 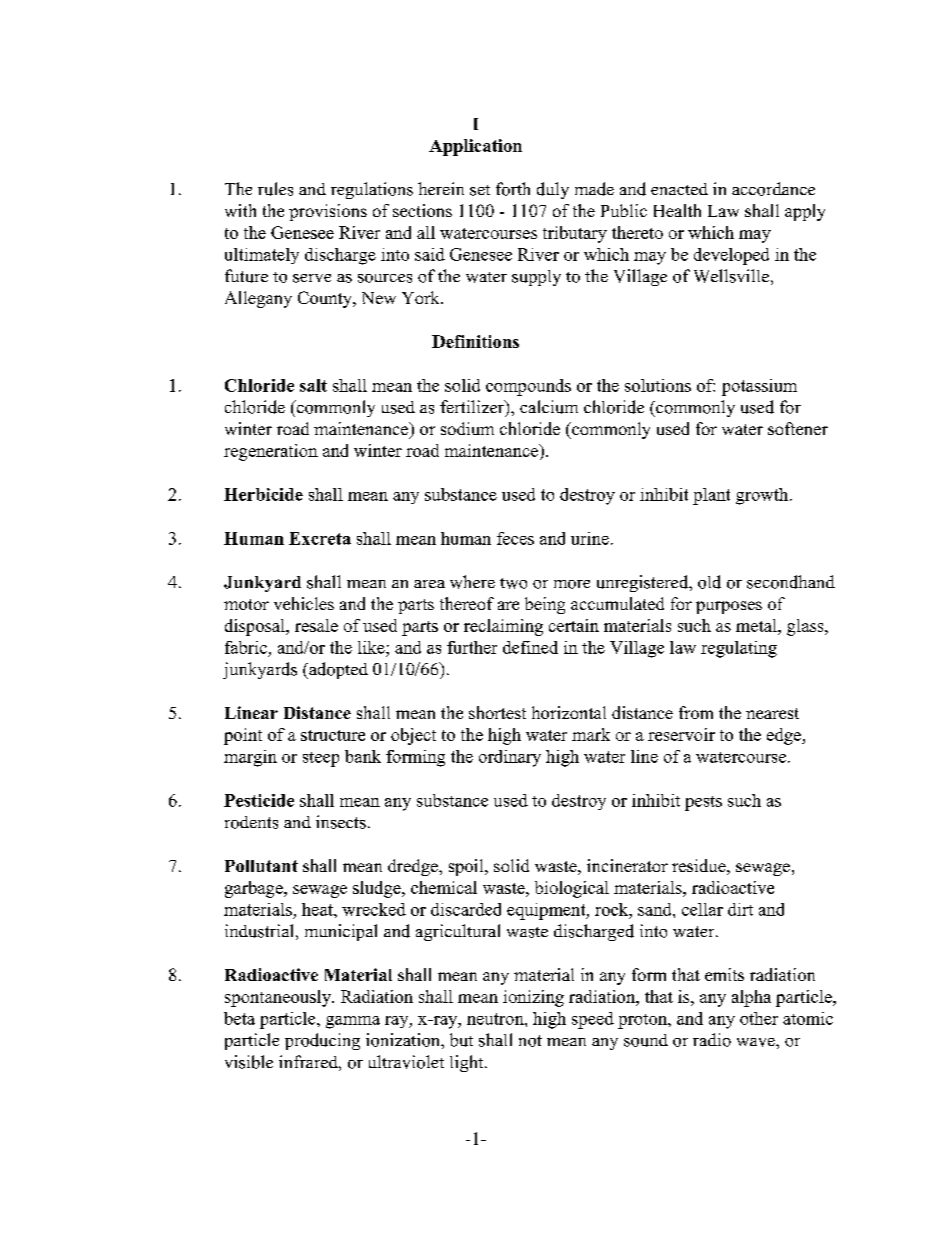 What do you see at coordinates (513, 189) in the page?
I see `forth` at bounding box center [513, 189].
